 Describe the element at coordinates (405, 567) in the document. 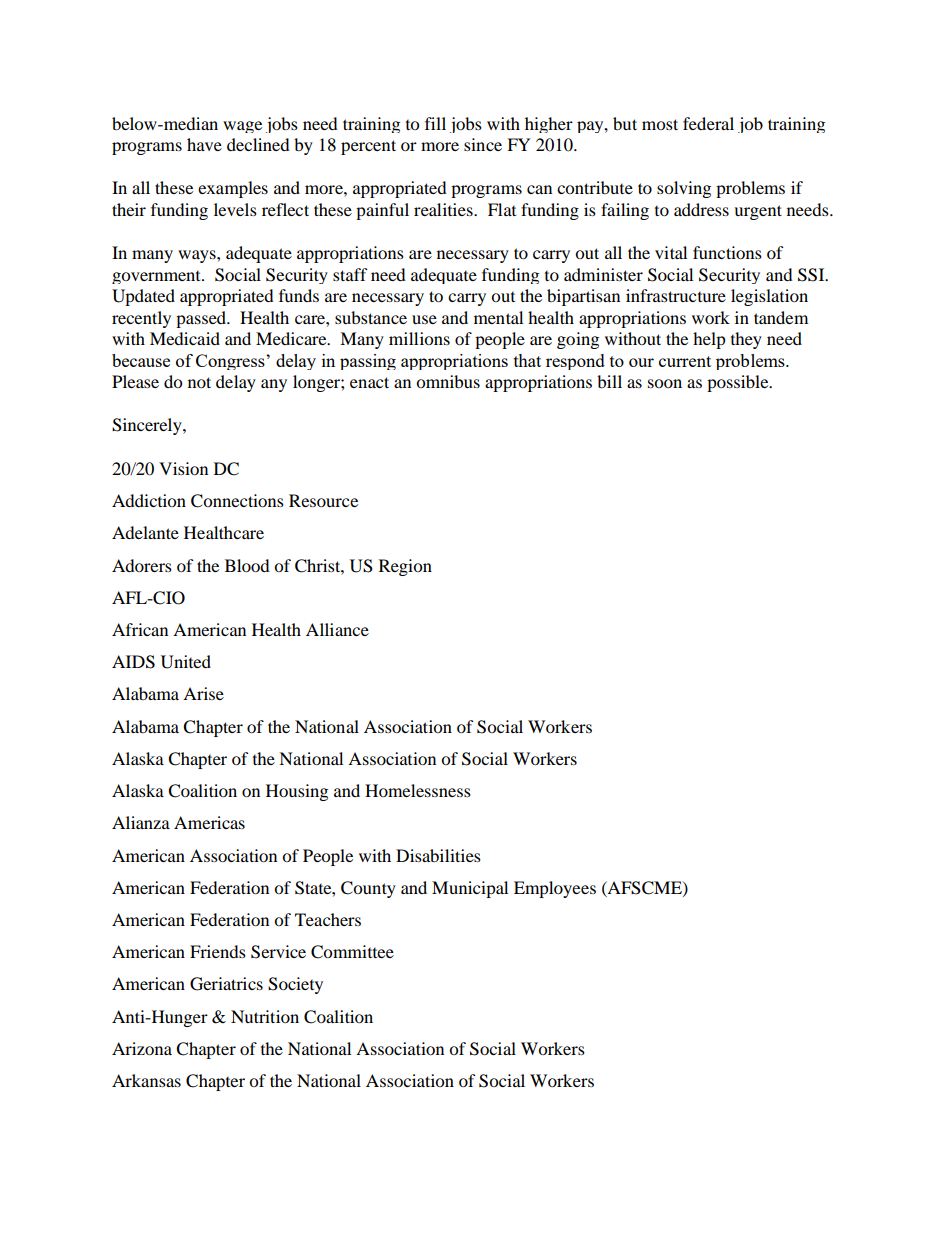

I see `Region` at that location.
